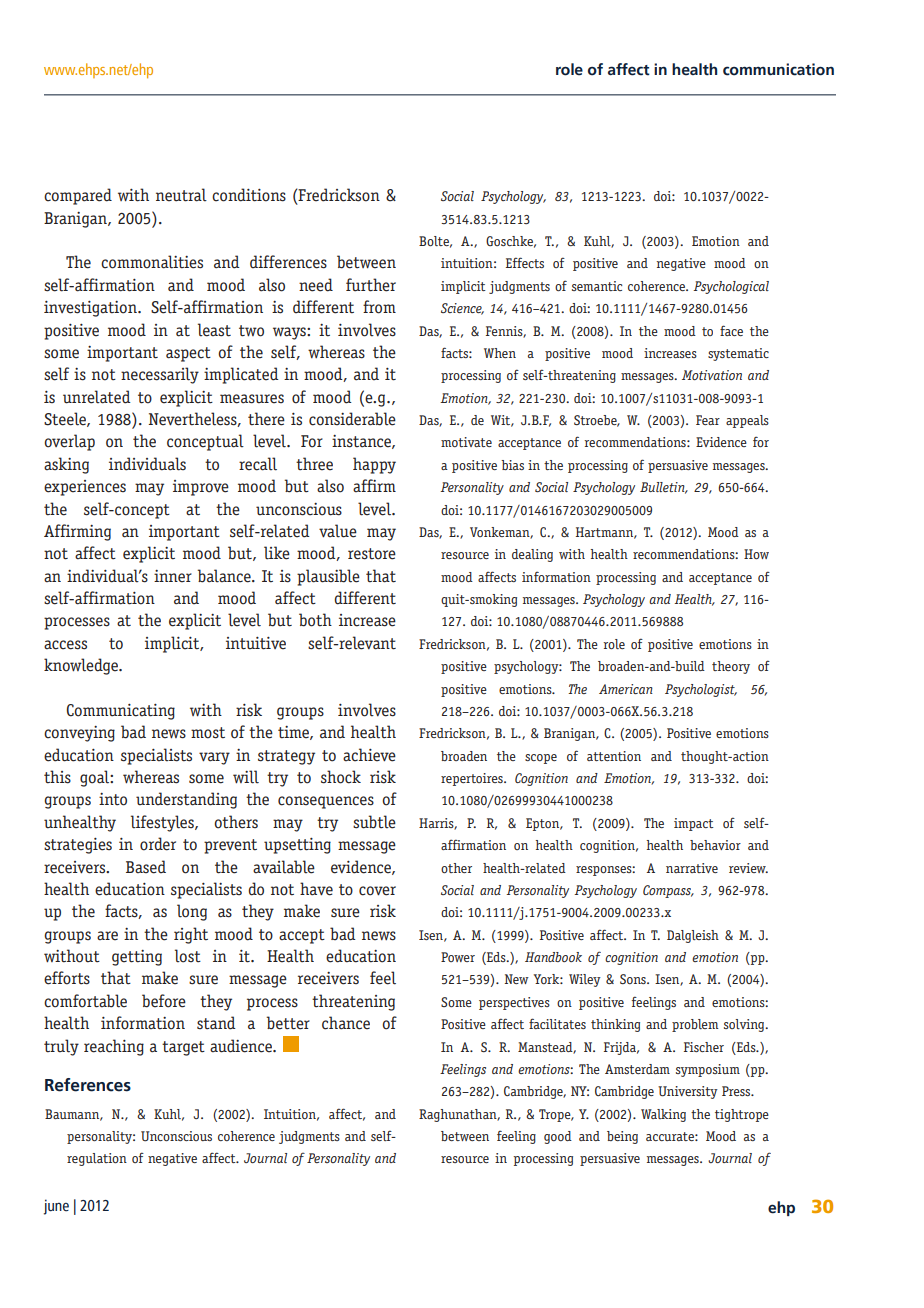 Image resolution: width=924 pixels, height=1308 pixels. Describe the element at coordinates (692, 868) in the screenshot. I see `narrative` at that location.
